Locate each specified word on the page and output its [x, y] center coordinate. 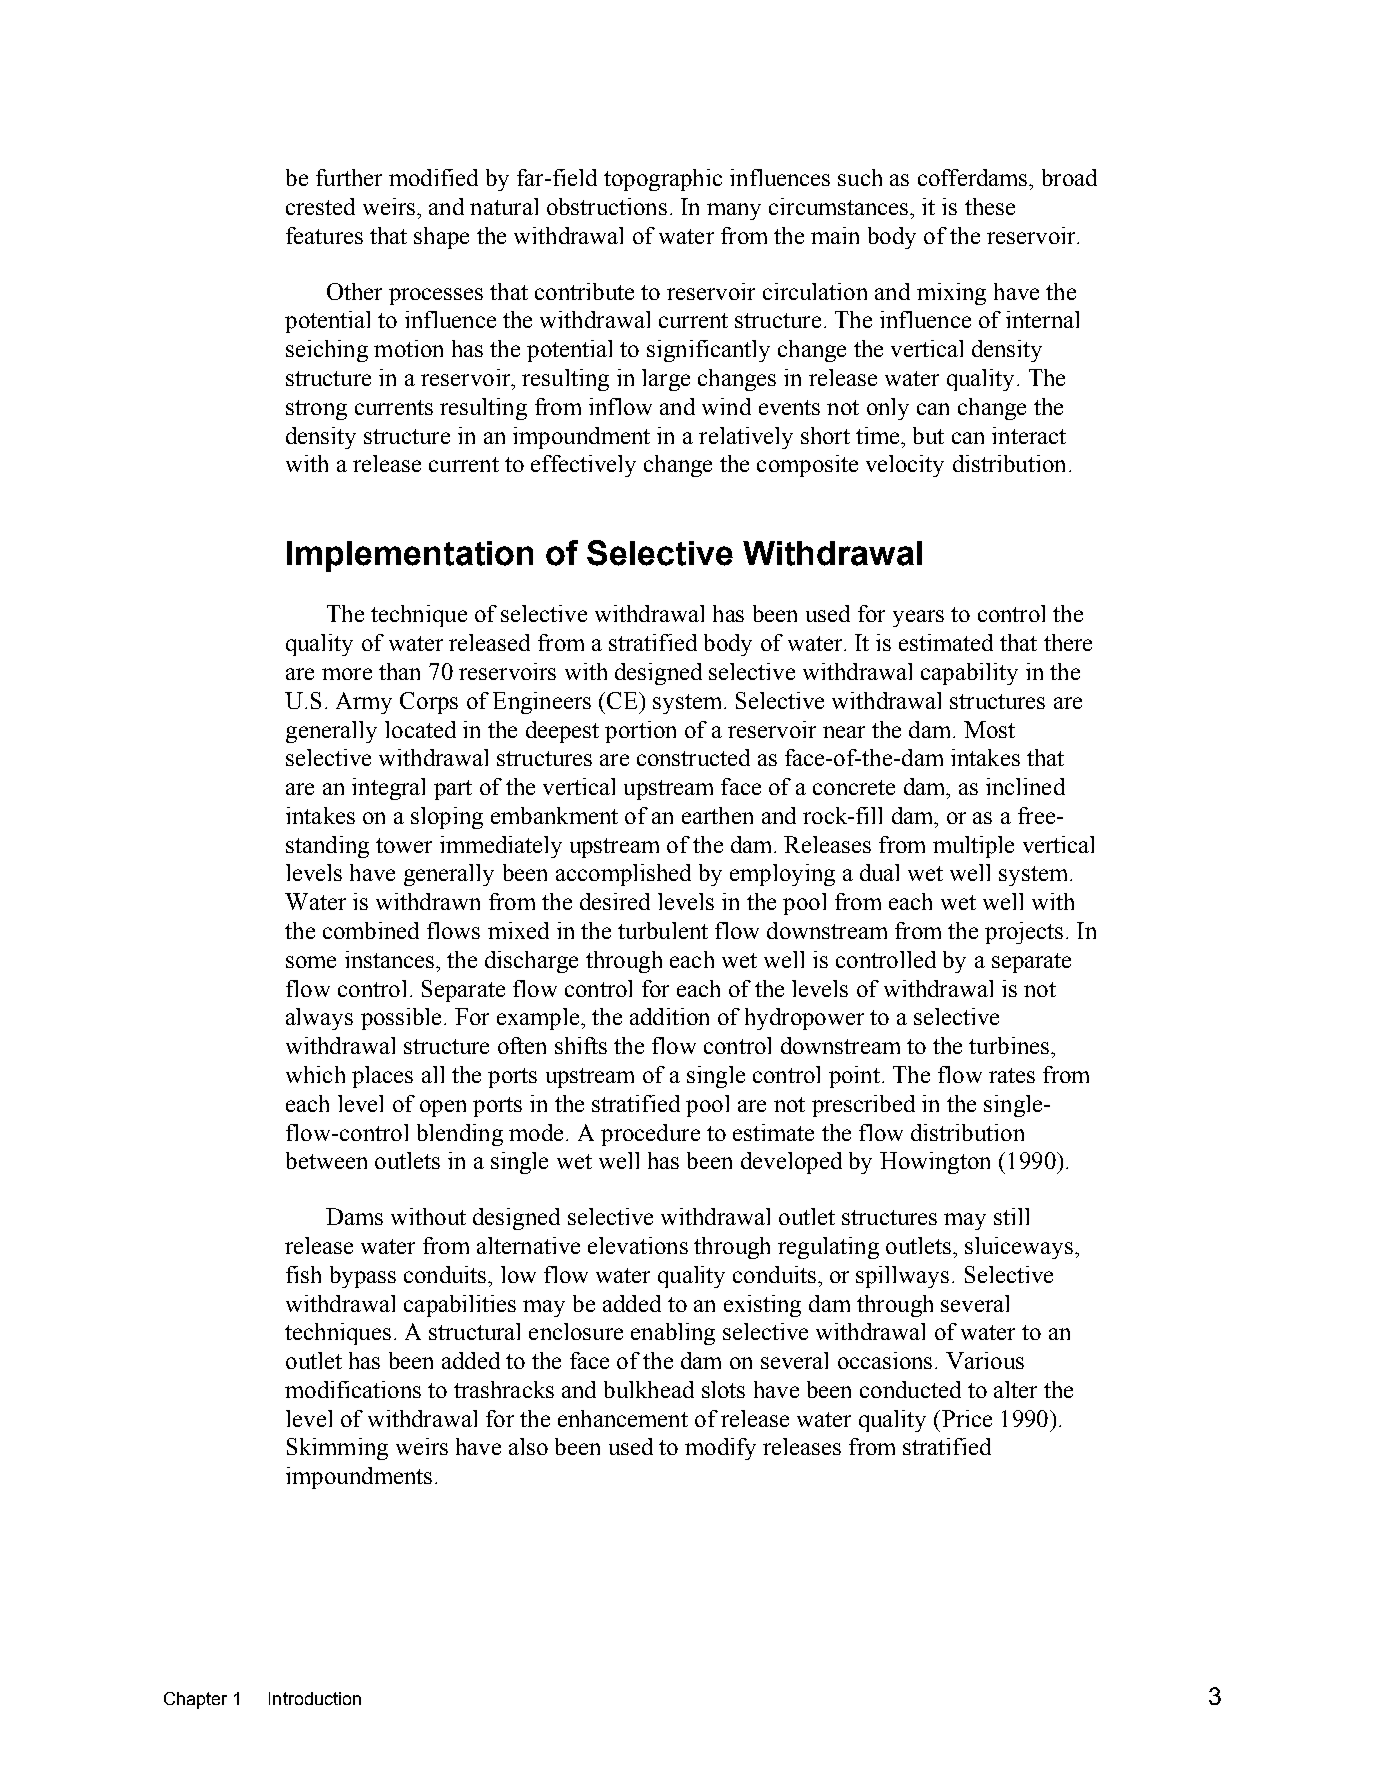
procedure [650, 1135]
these [990, 206]
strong [316, 410]
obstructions [607, 206]
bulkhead [649, 1389]
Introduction [315, 1698]
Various [985, 1360]
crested [320, 206]
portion [640, 732]
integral [388, 789]
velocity [905, 466]
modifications [353, 1389]
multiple [973, 847]
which [315, 1074]
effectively [583, 466]
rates [1012, 1075]
